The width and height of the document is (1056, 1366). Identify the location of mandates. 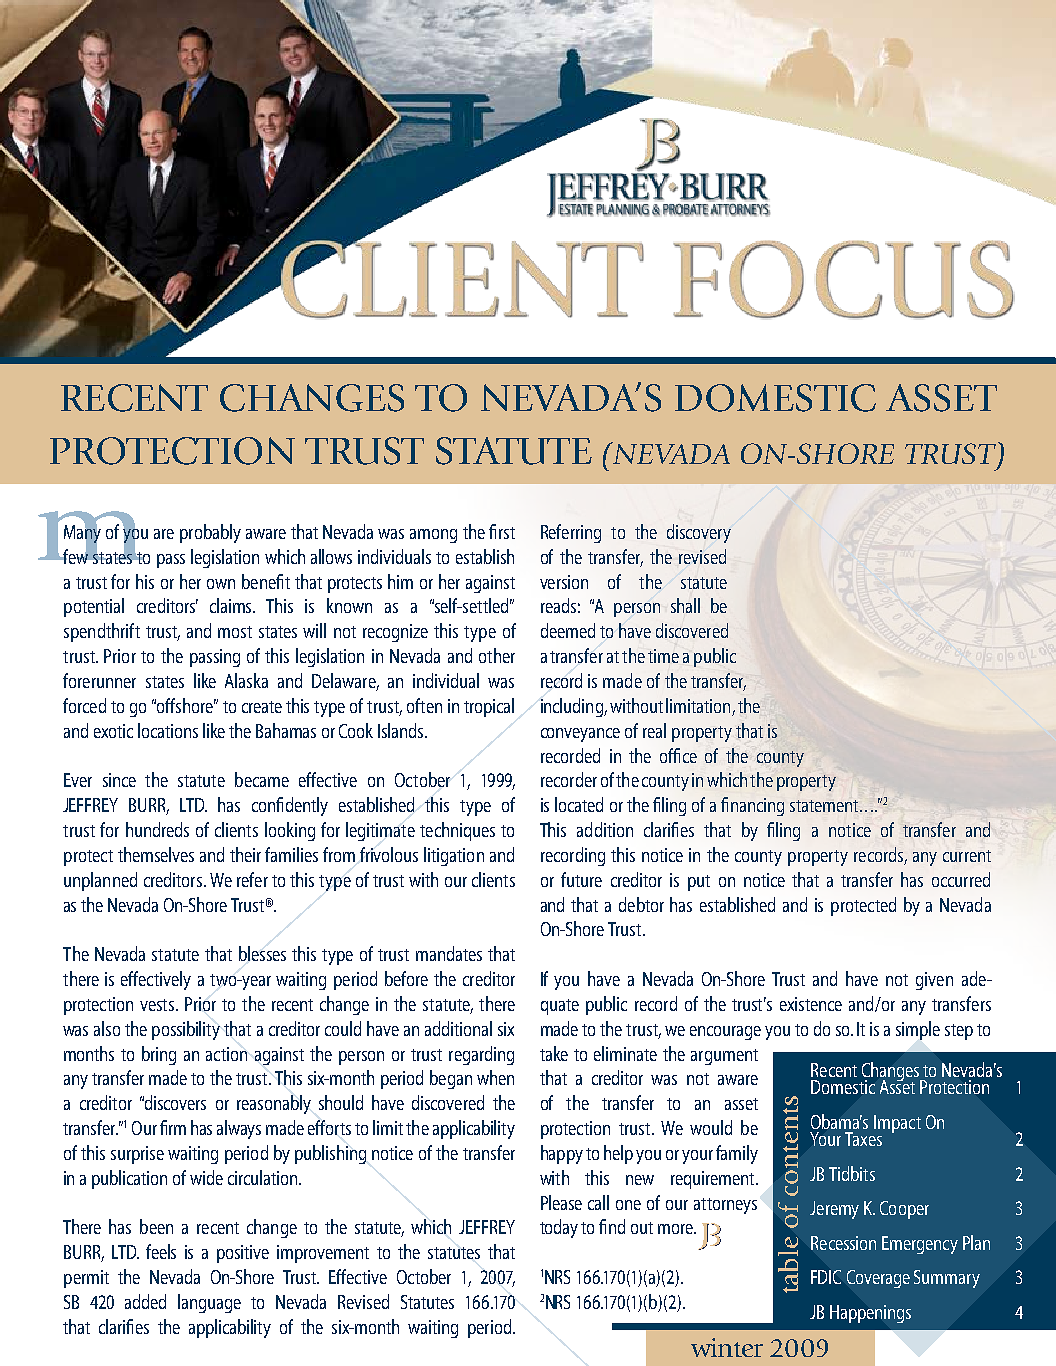
(449, 953).
